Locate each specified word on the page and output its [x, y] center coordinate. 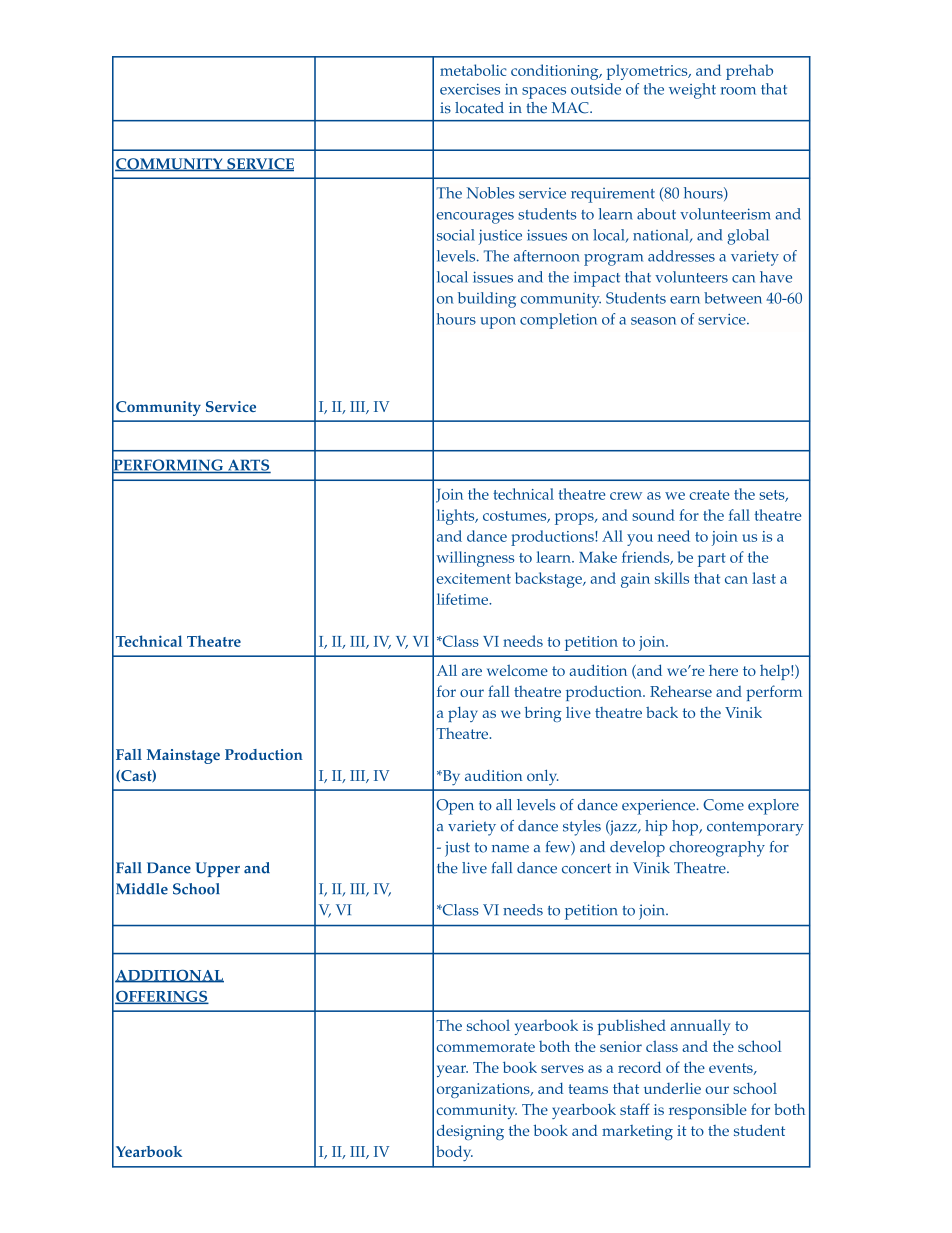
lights [457, 517]
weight [692, 91]
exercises [470, 89]
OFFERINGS [162, 997]
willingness [475, 559]
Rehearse [681, 691]
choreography [717, 849]
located [479, 108]
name [510, 849]
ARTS [248, 466]
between [733, 298]
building [487, 300]
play [463, 714]
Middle [142, 889]
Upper [217, 869]
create [709, 495]
